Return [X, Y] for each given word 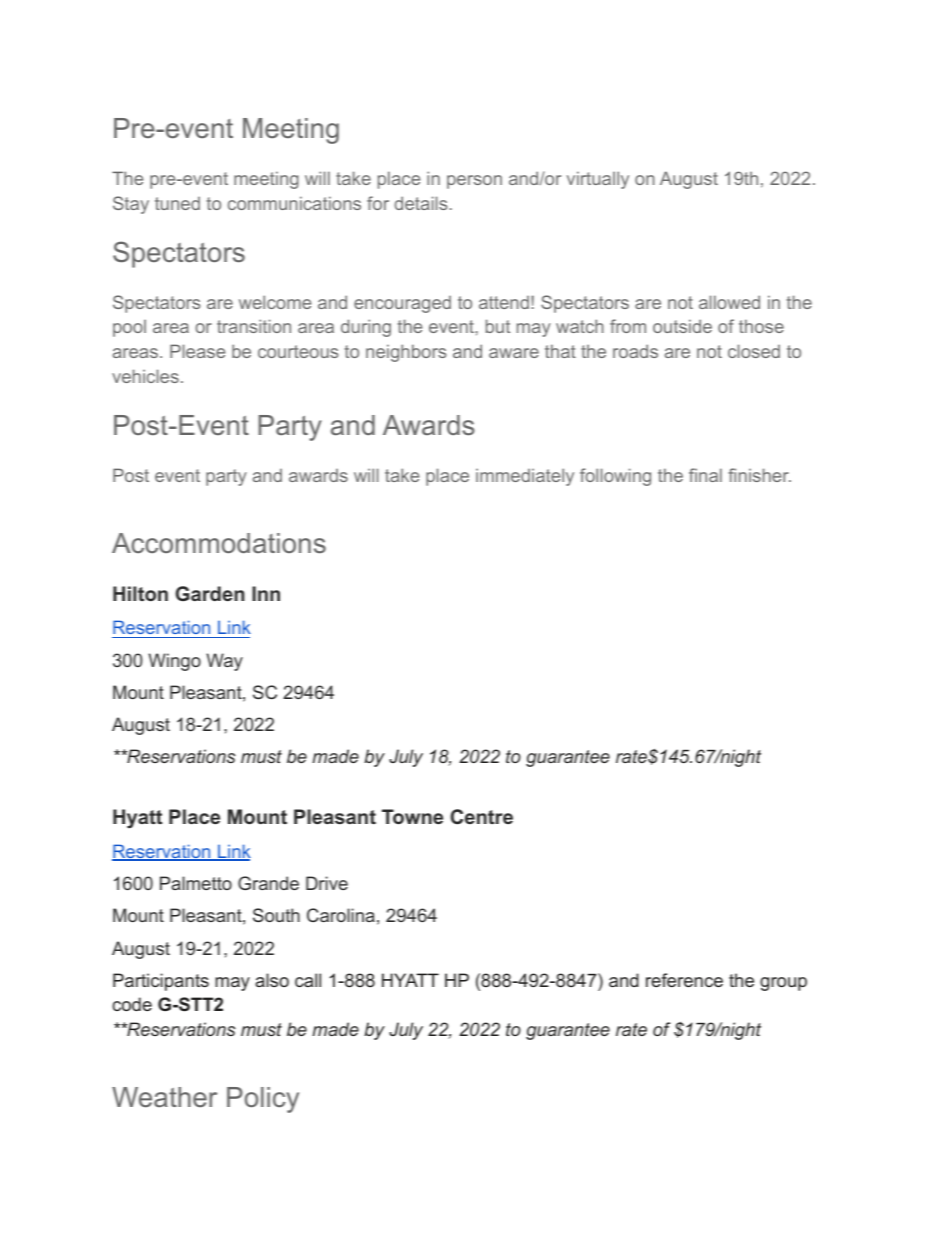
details [420, 203]
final [705, 475]
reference [684, 980]
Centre [481, 817]
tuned [177, 203]
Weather [164, 1097]
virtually [598, 180]
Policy [263, 1100]
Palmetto [196, 883]
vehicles [145, 376]
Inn [266, 593]
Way [224, 662]
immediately [525, 477]
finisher [759, 475]
